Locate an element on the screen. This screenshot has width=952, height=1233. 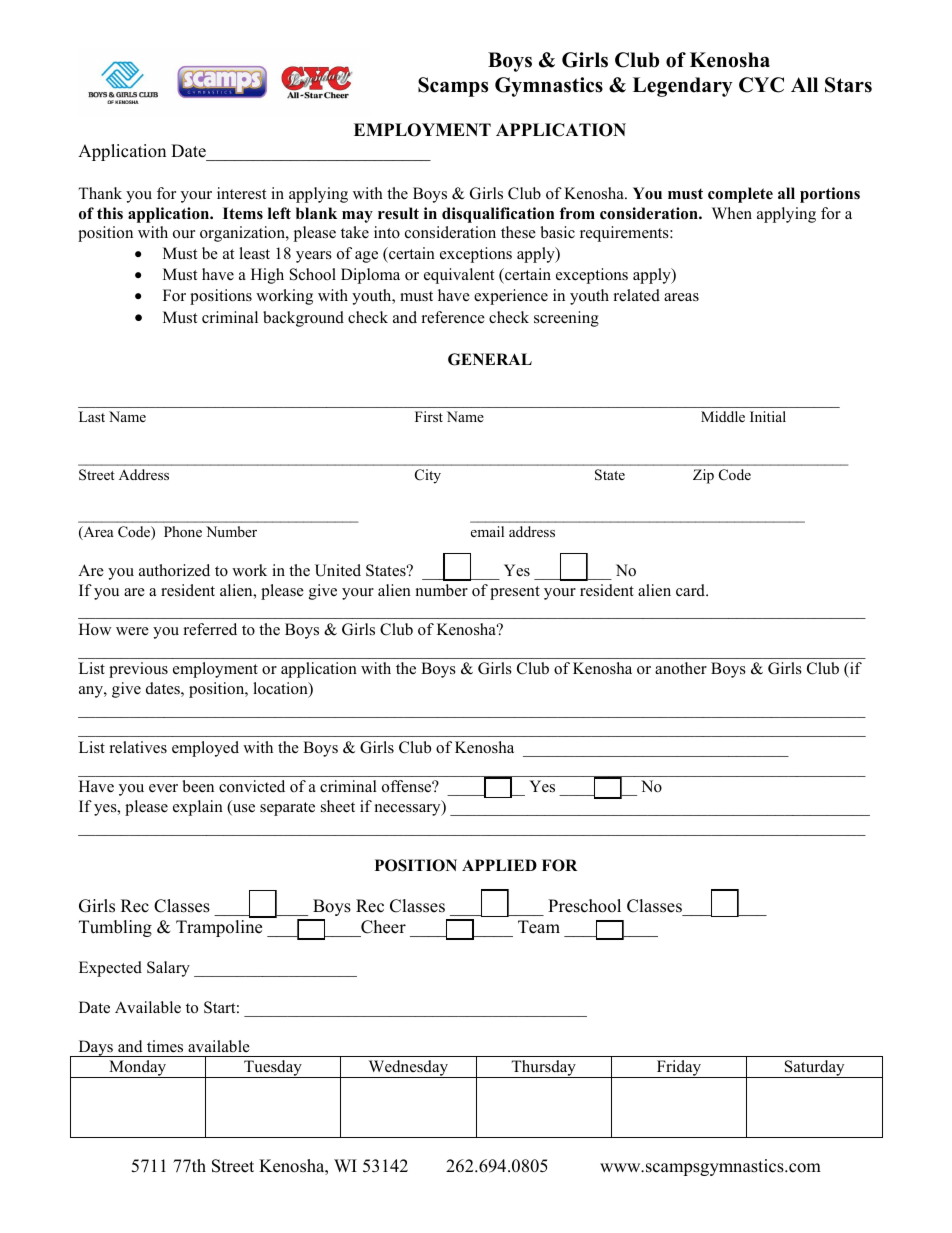
card is located at coordinates (692, 590).
